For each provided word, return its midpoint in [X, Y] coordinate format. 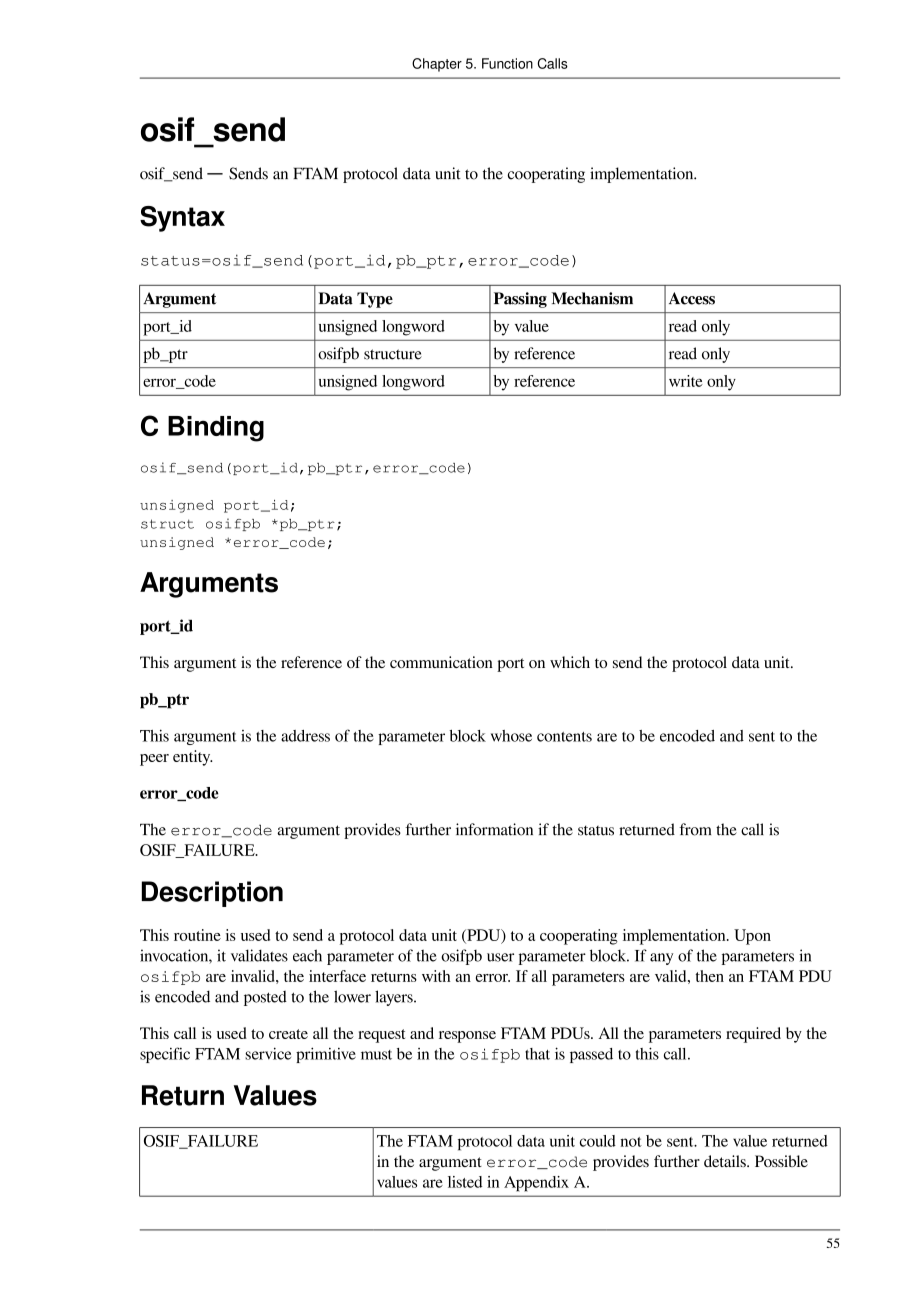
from [695, 829]
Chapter [437, 65]
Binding [216, 429]
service [268, 1053]
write [686, 381]
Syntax [182, 219]
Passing [520, 300]
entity [193, 758]
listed [465, 1182]
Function [507, 63]
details [726, 1161]
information [494, 829]
